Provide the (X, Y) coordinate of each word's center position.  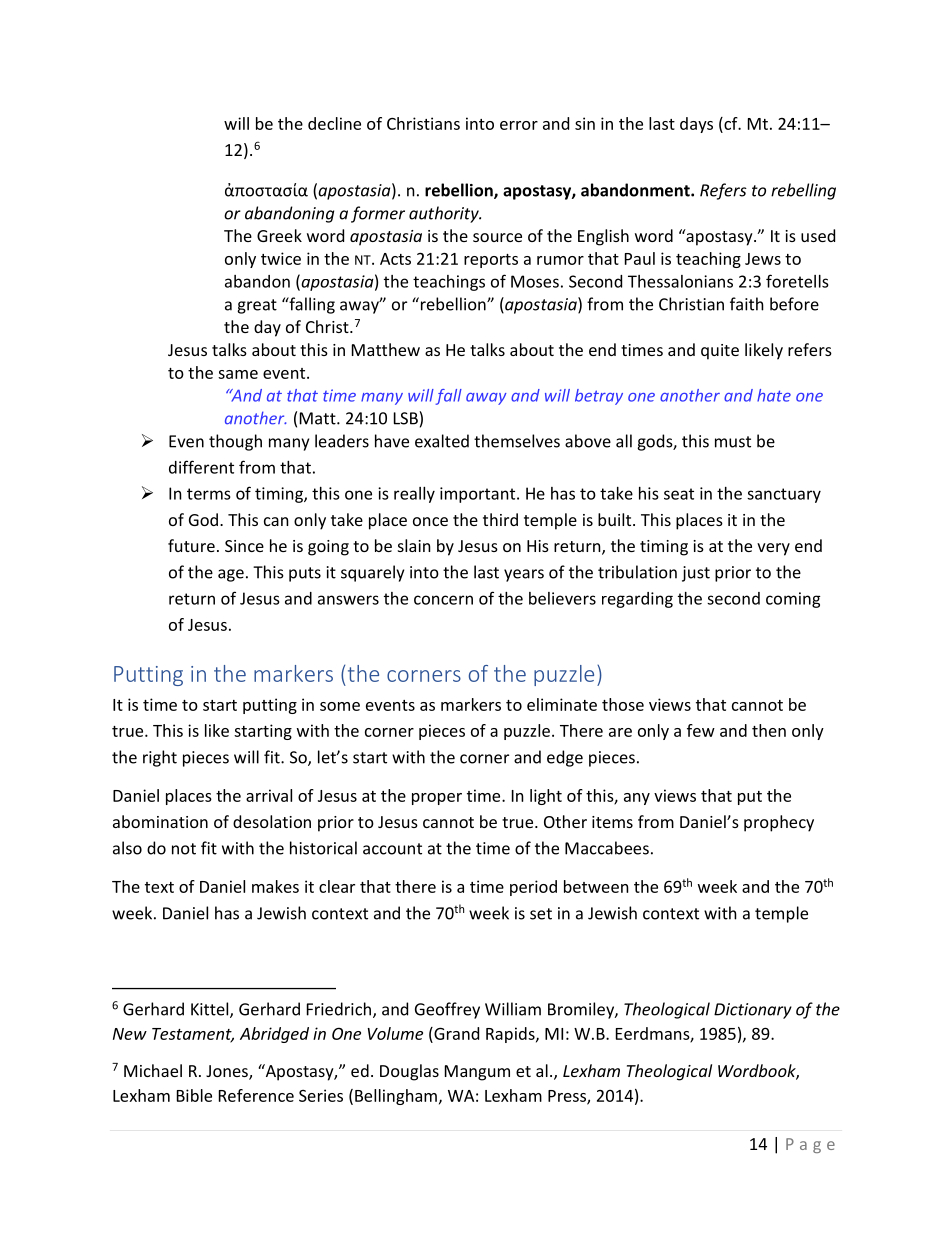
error (519, 125)
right (160, 758)
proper (437, 799)
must (733, 442)
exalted (442, 441)
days (696, 125)
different (201, 467)
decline (334, 123)
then (769, 730)
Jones (228, 1072)
